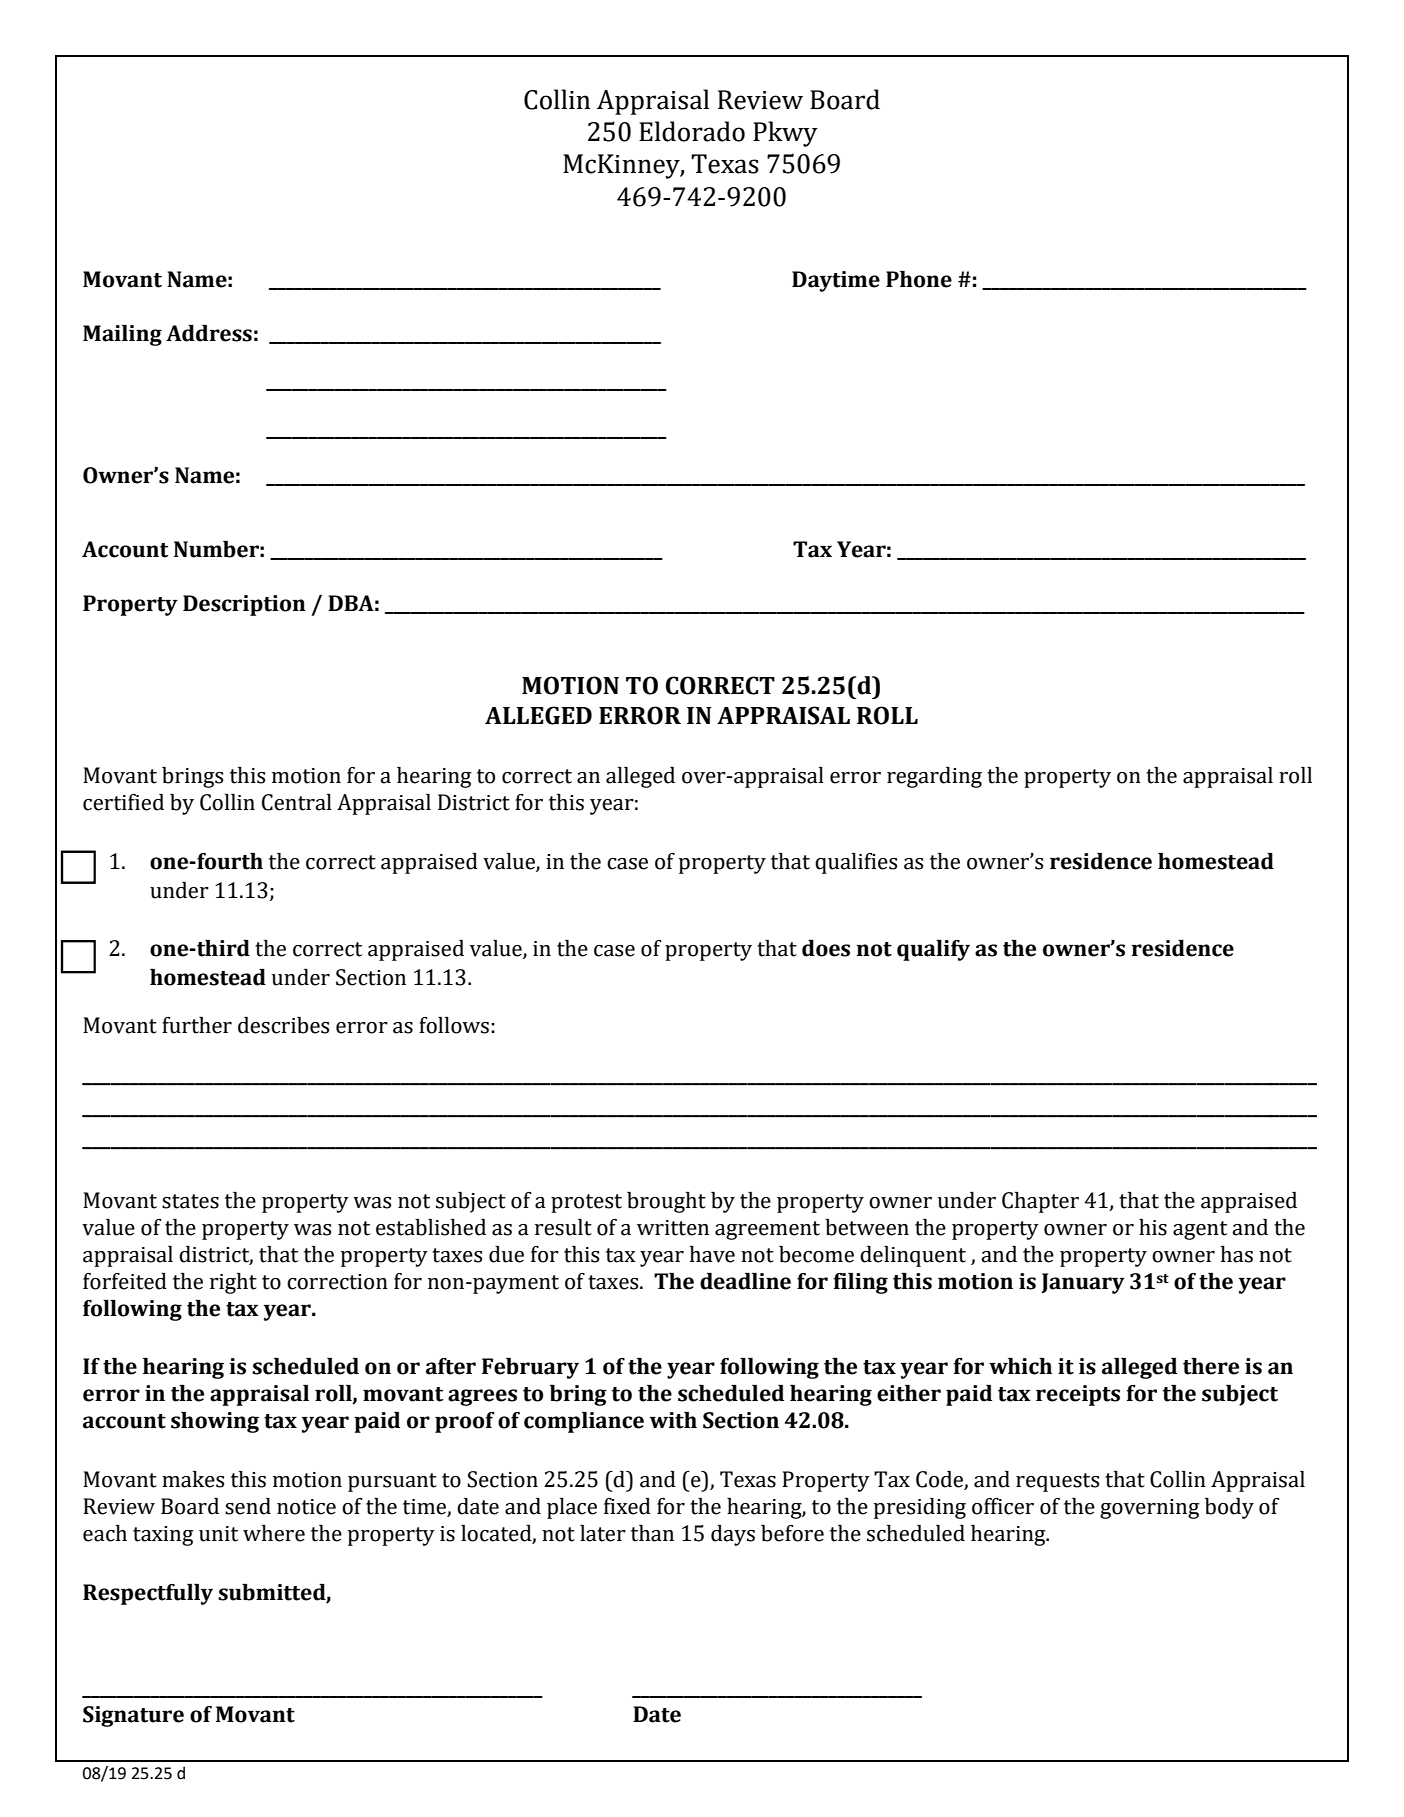 The height and width of the screenshot is (1817, 1404). Describe the element at coordinates (1003, 1506) in the screenshot. I see `officer` at that location.
